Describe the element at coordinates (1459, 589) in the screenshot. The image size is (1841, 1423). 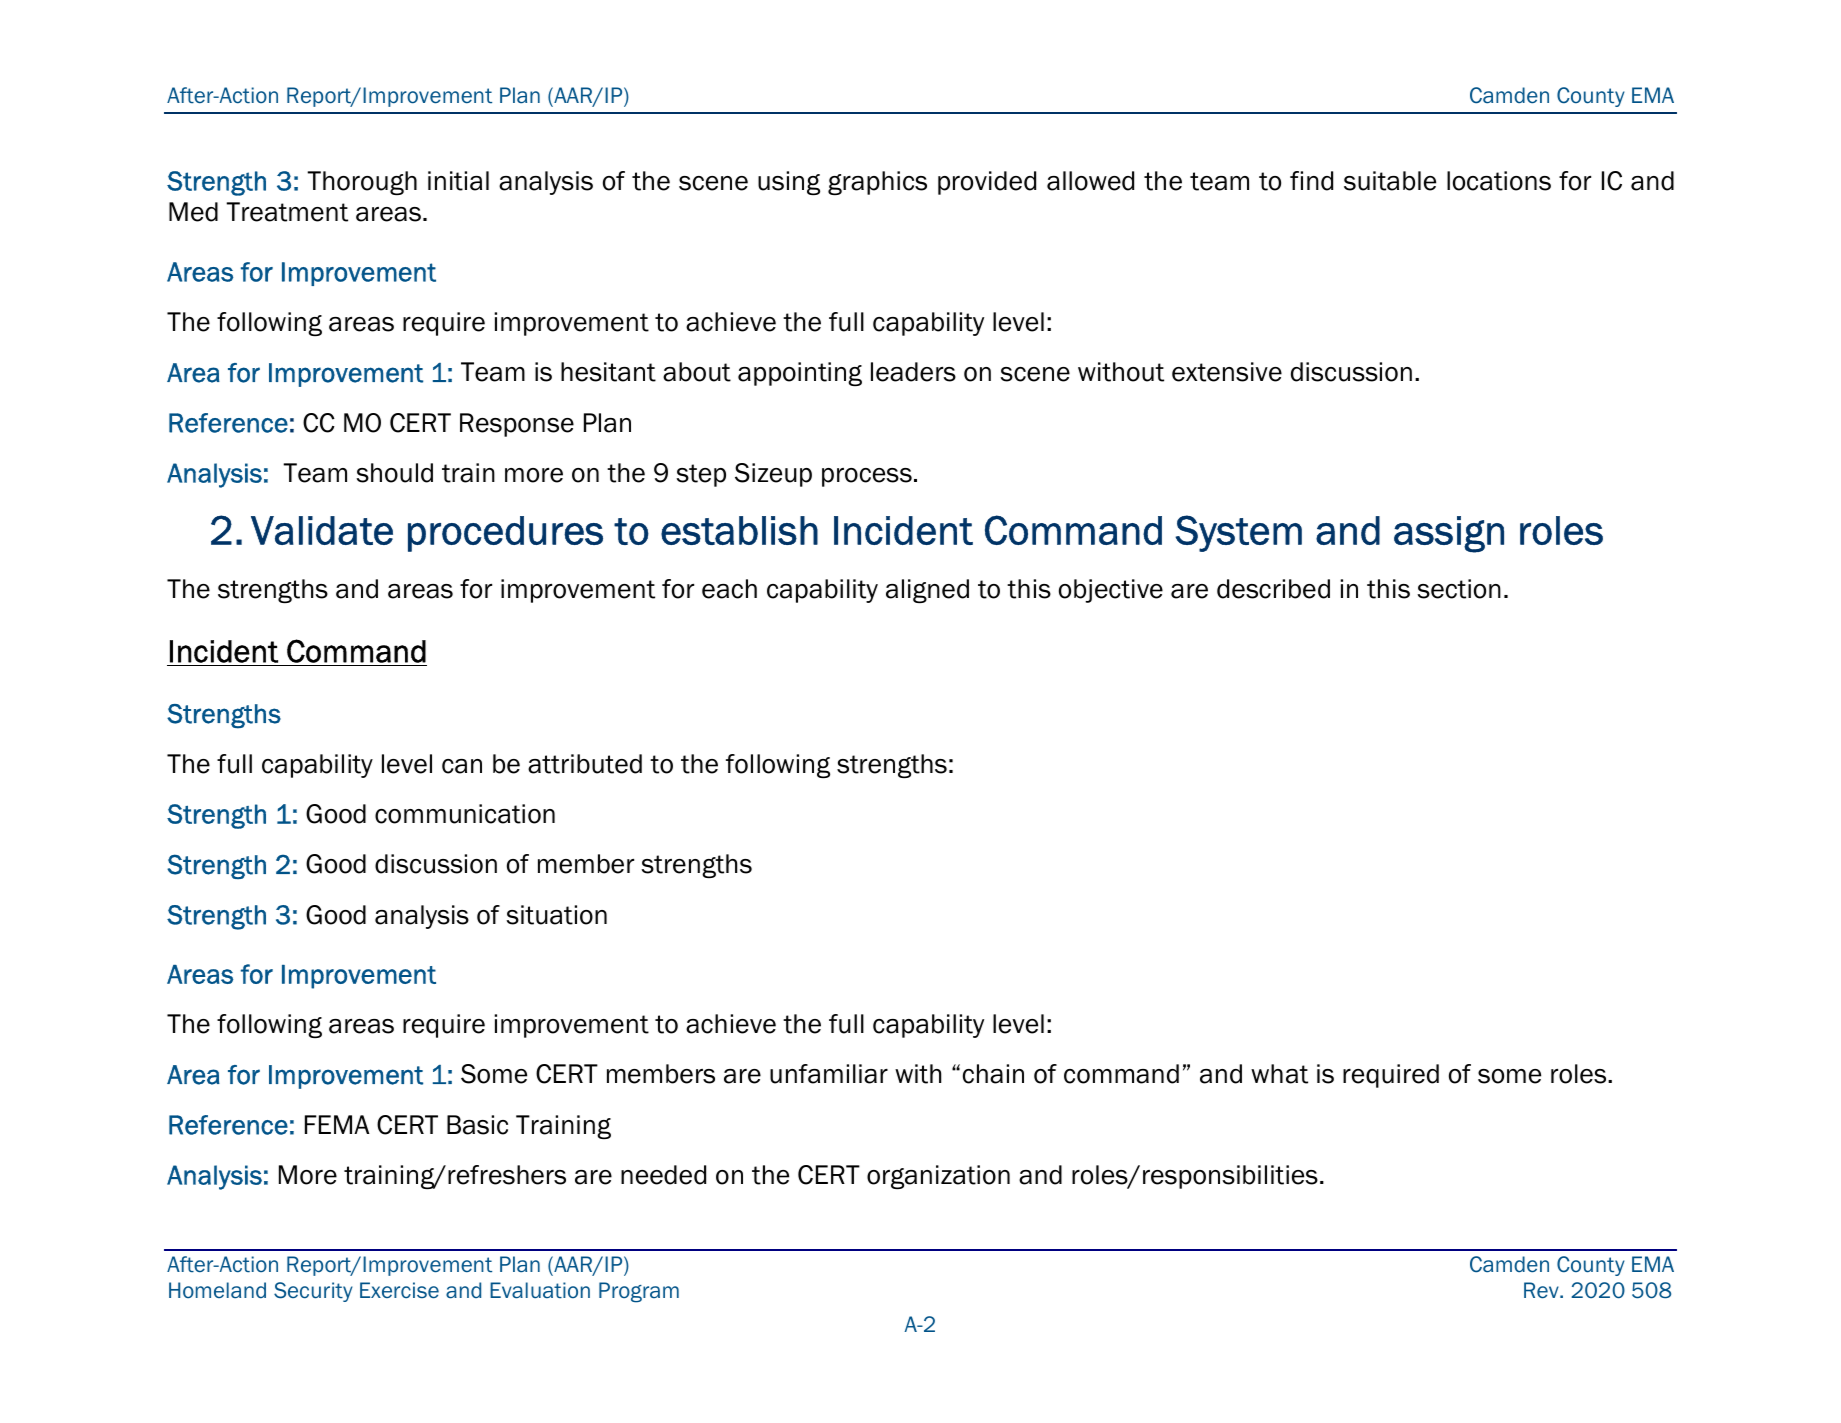
I see `section` at that location.
